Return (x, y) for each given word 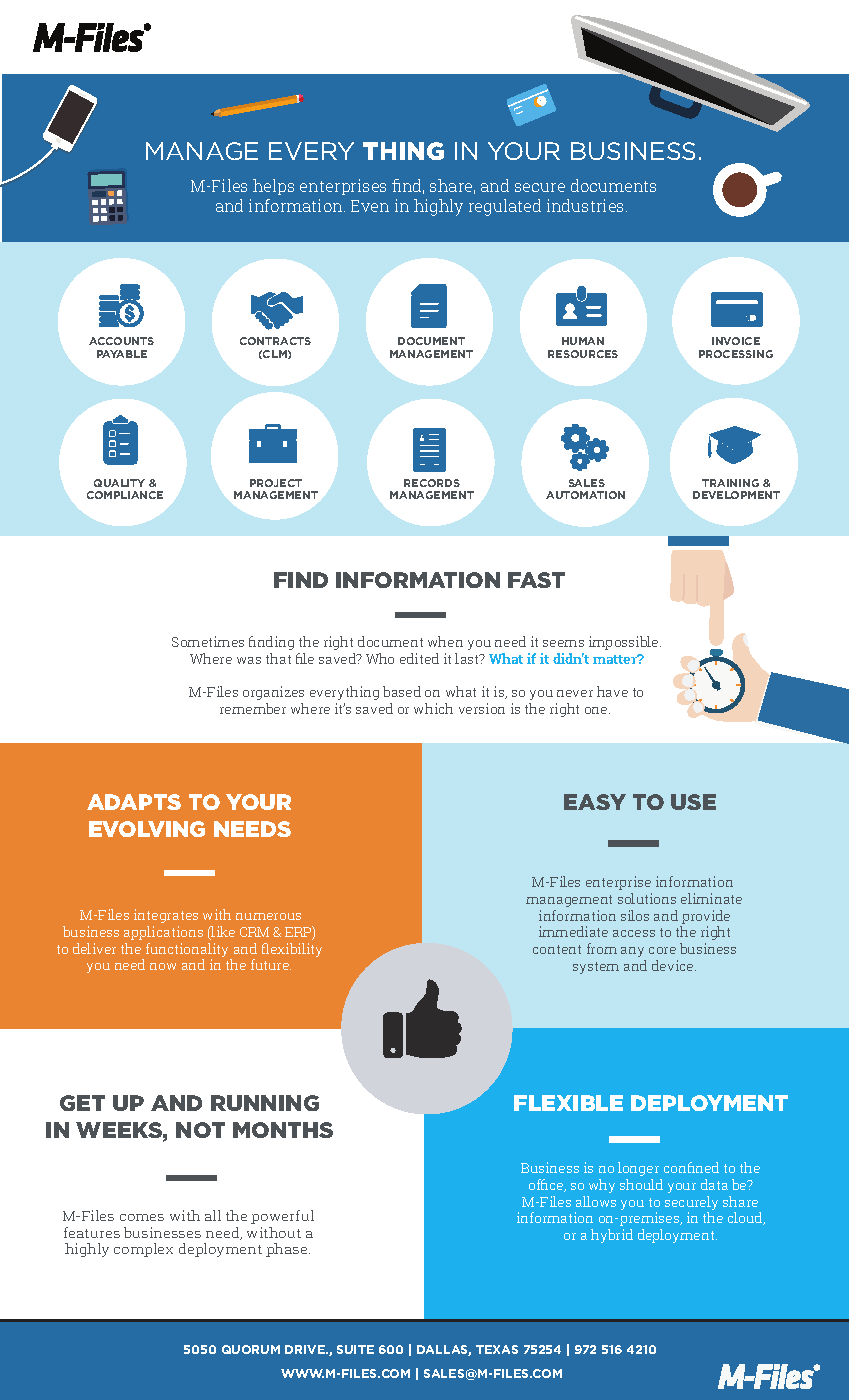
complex (143, 1250)
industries (587, 205)
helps (273, 187)
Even (370, 206)
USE (693, 802)
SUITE (355, 1349)
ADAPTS (134, 802)
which (433, 708)
